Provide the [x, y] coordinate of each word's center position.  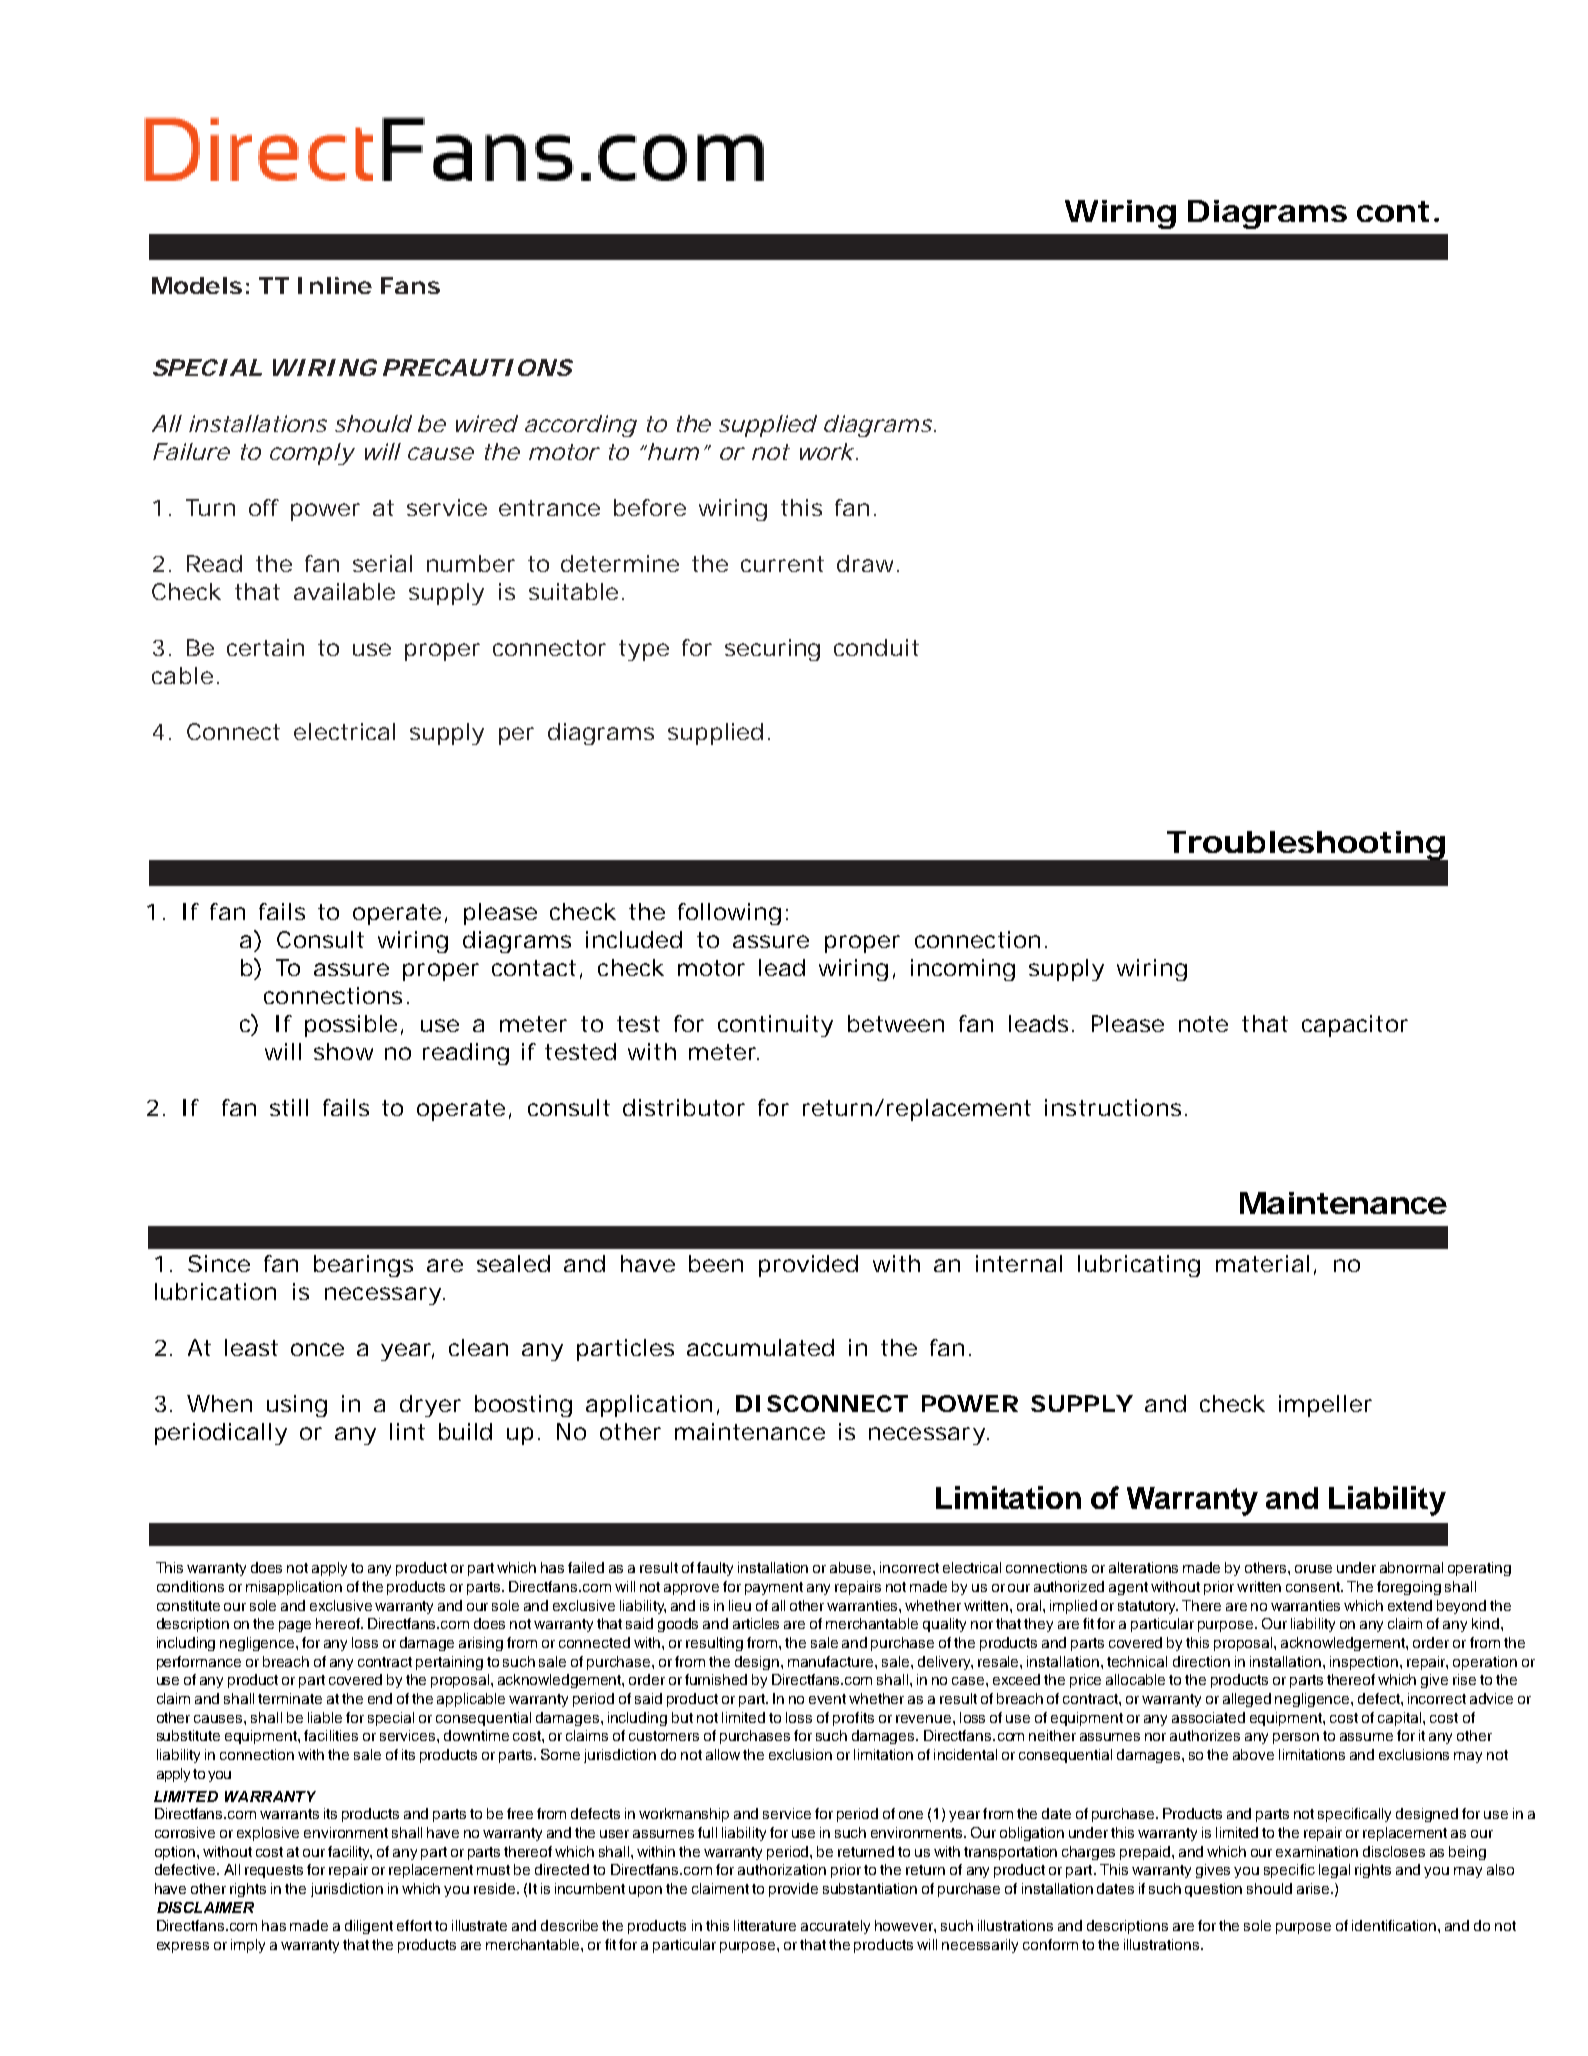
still [289, 1107]
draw [865, 563]
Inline [335, 285]
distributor [684, 1107]
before [650, 507]
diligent [369, 1927]
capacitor [1355, 1026]
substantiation [870, 1888]
